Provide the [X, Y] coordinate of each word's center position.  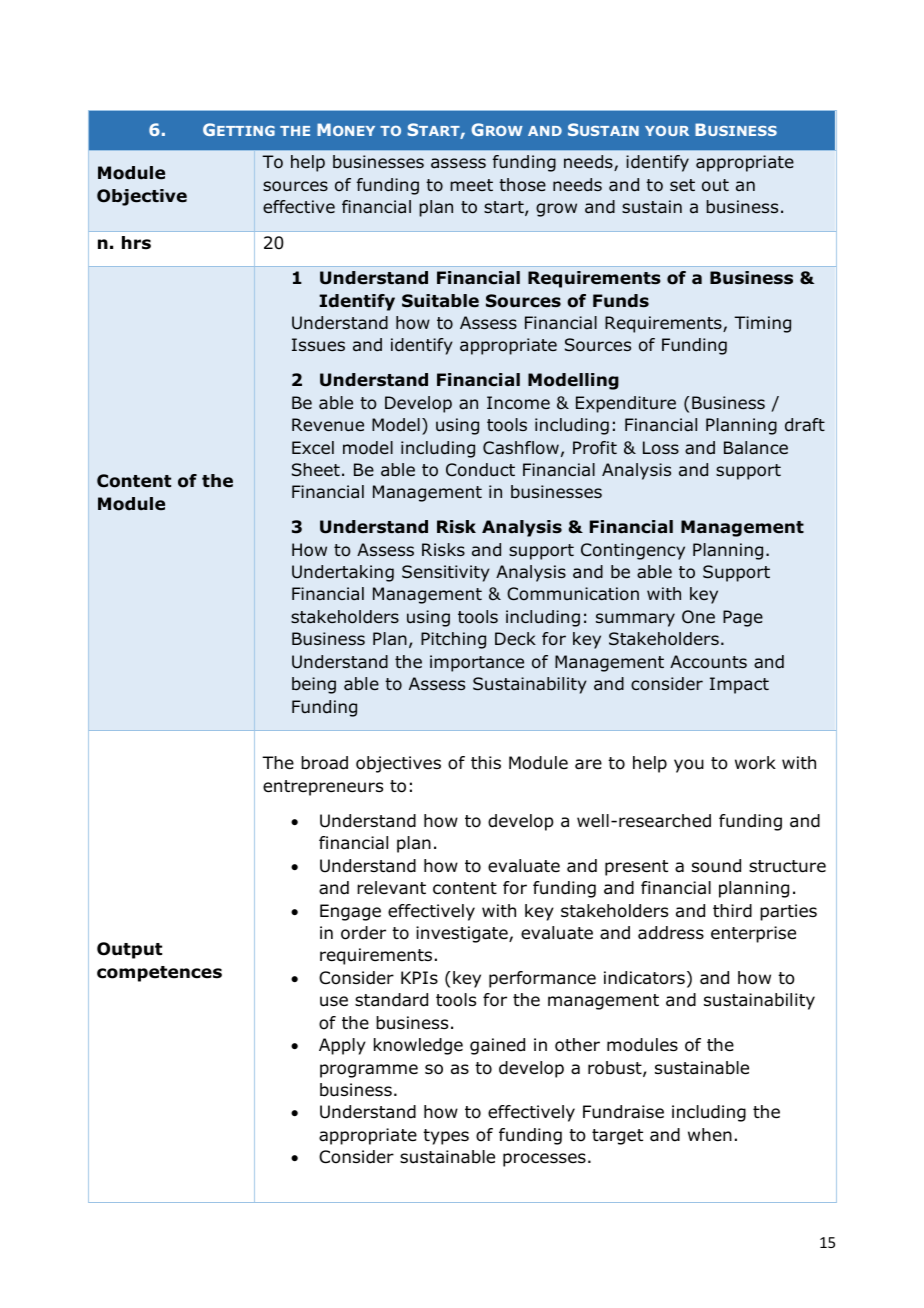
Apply [342, 1046]
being [314, 685]
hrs [136, 243]
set [682, 185]
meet [471, 185]
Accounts [708, 662]
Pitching [453, 640]
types [446, 1137]
